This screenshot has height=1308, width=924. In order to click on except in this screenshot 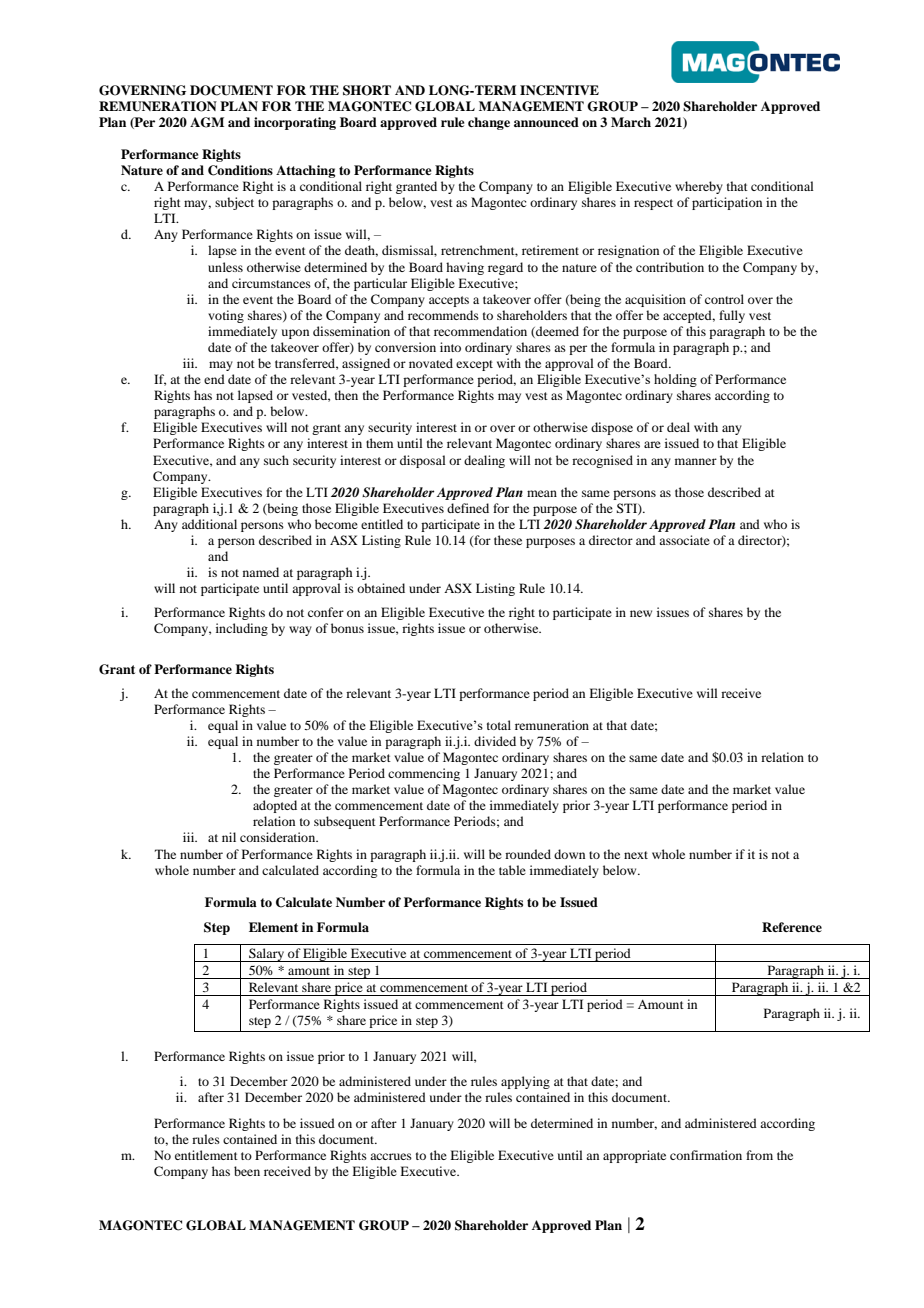, I will do `click(474, 365)`.
